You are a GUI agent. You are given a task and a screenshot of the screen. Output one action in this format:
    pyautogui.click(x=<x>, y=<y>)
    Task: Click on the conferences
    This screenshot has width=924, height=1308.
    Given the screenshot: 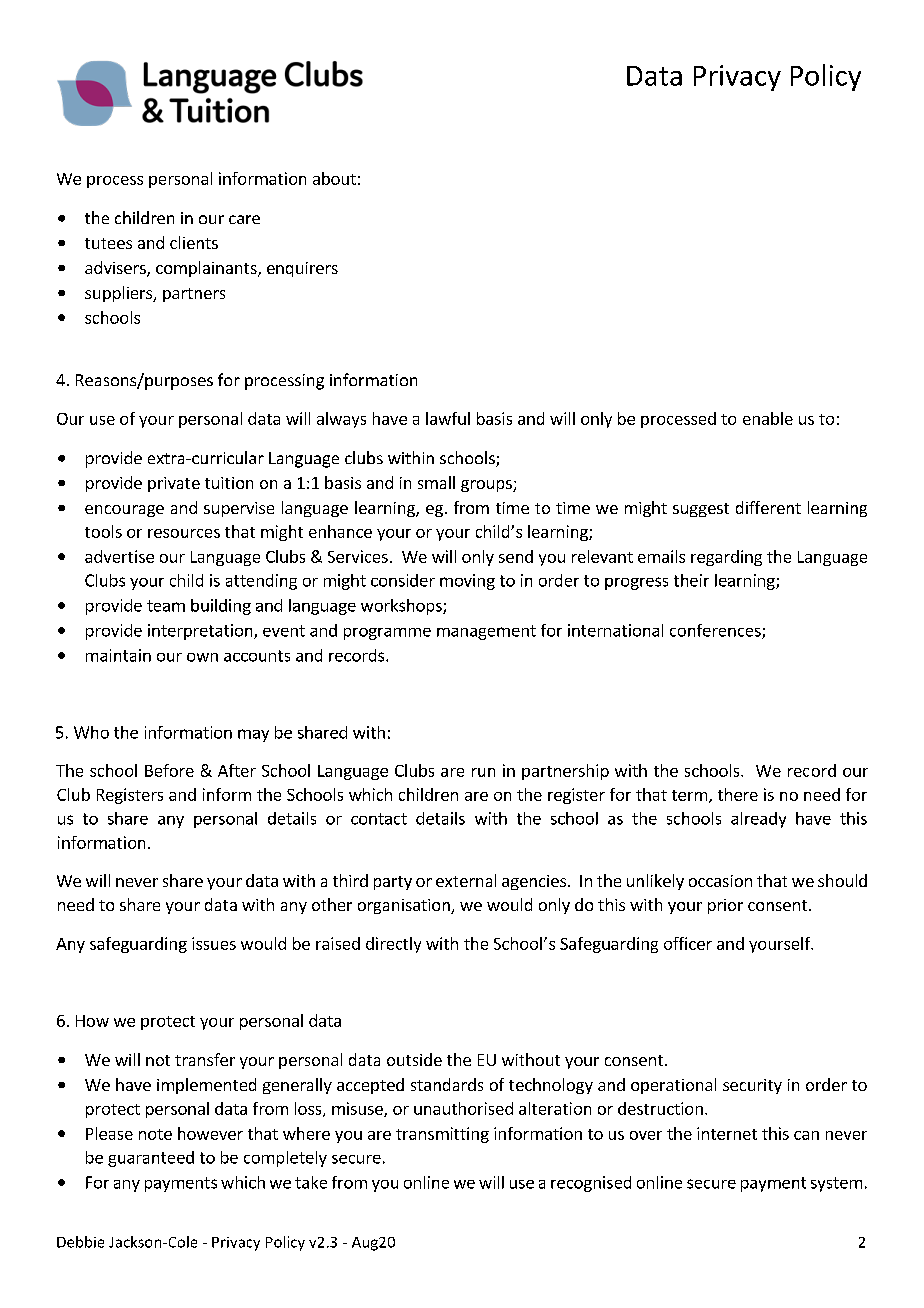 What is the action you would take?
    pyautogui.click(x=716, y=631)
